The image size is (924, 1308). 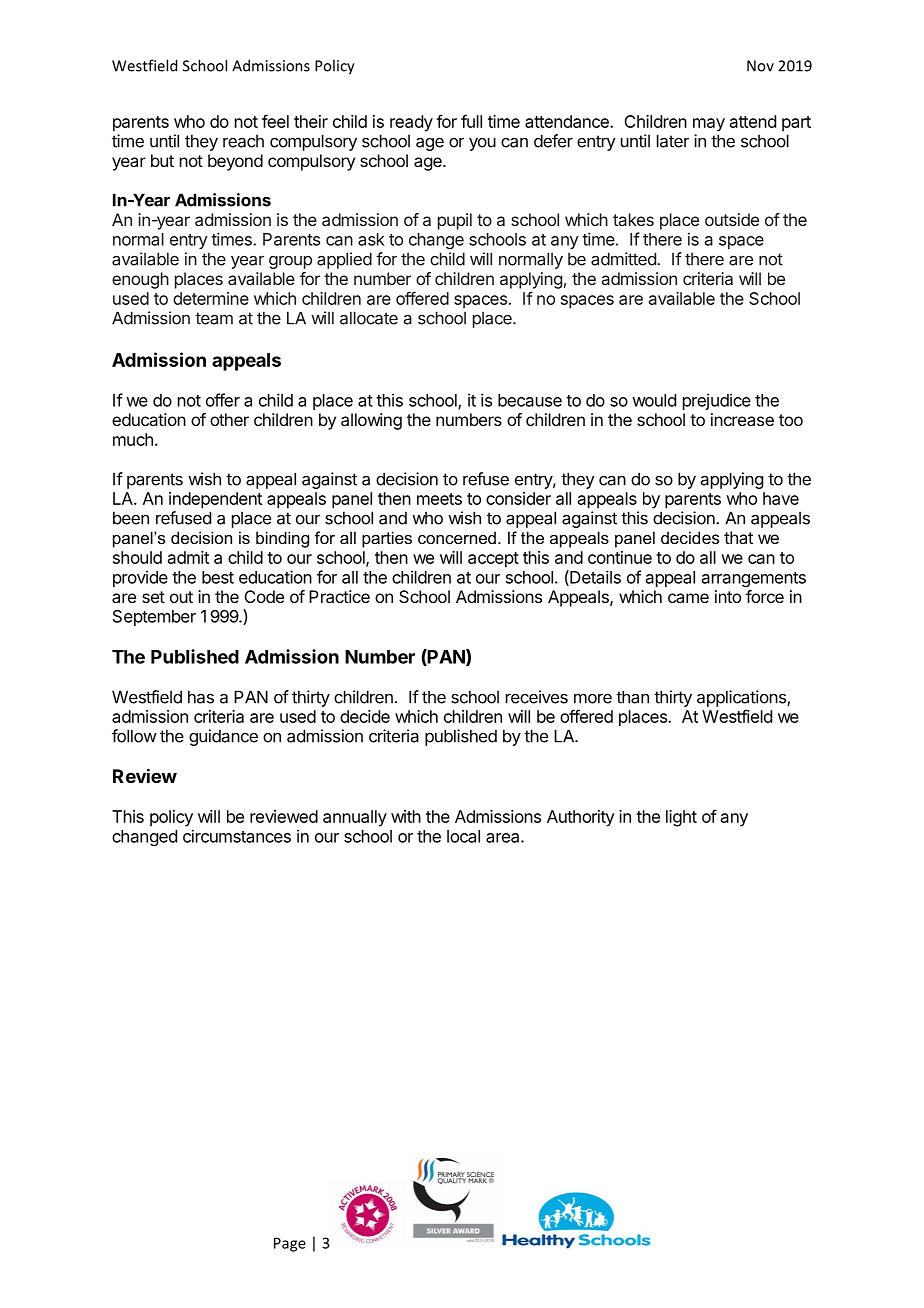 What do you see at coordinates (463, 836) in the page?
I see `local` at bounding box center [463, 836].
